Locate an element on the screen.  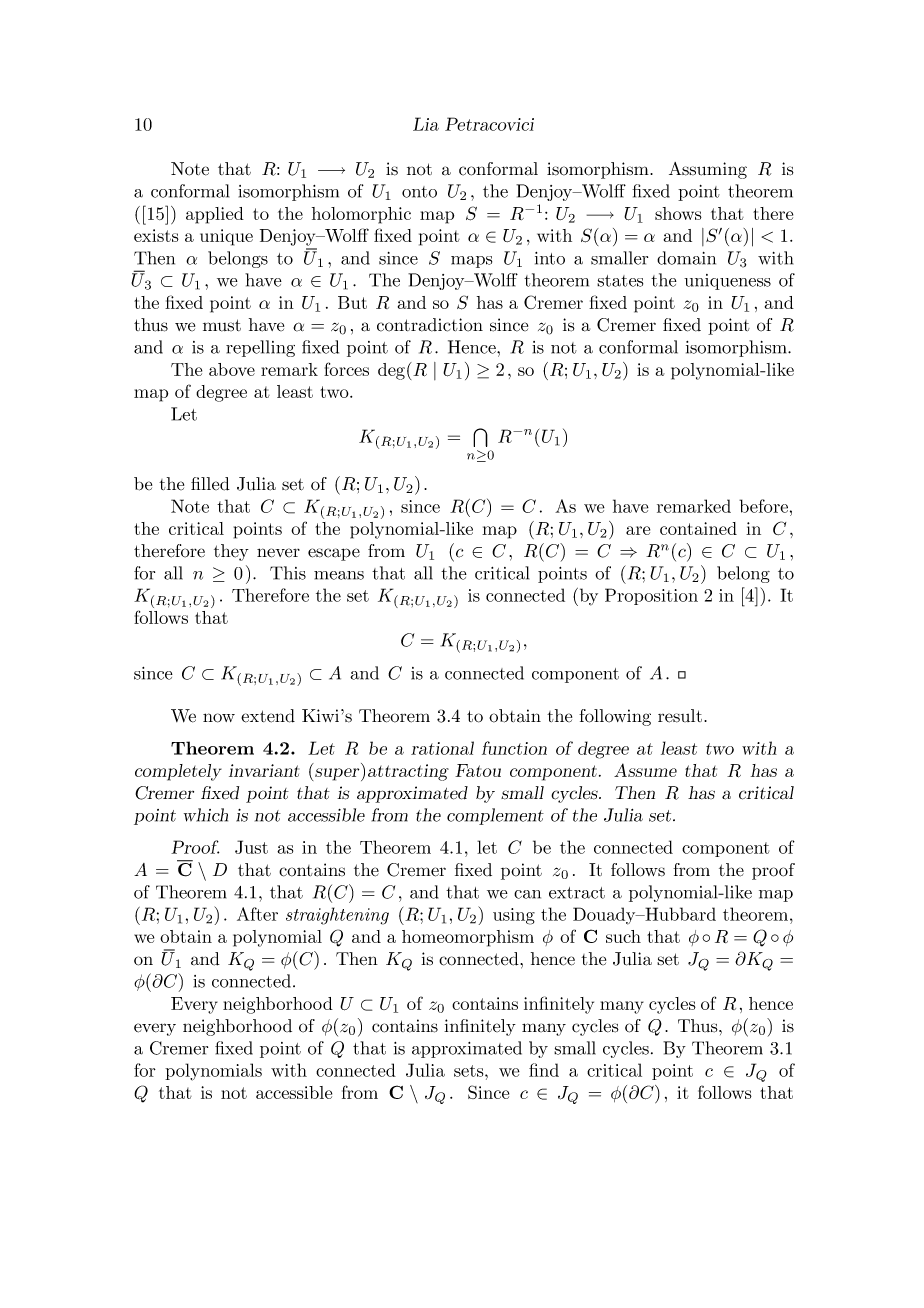
onto is located at coordinates (419, 192).
